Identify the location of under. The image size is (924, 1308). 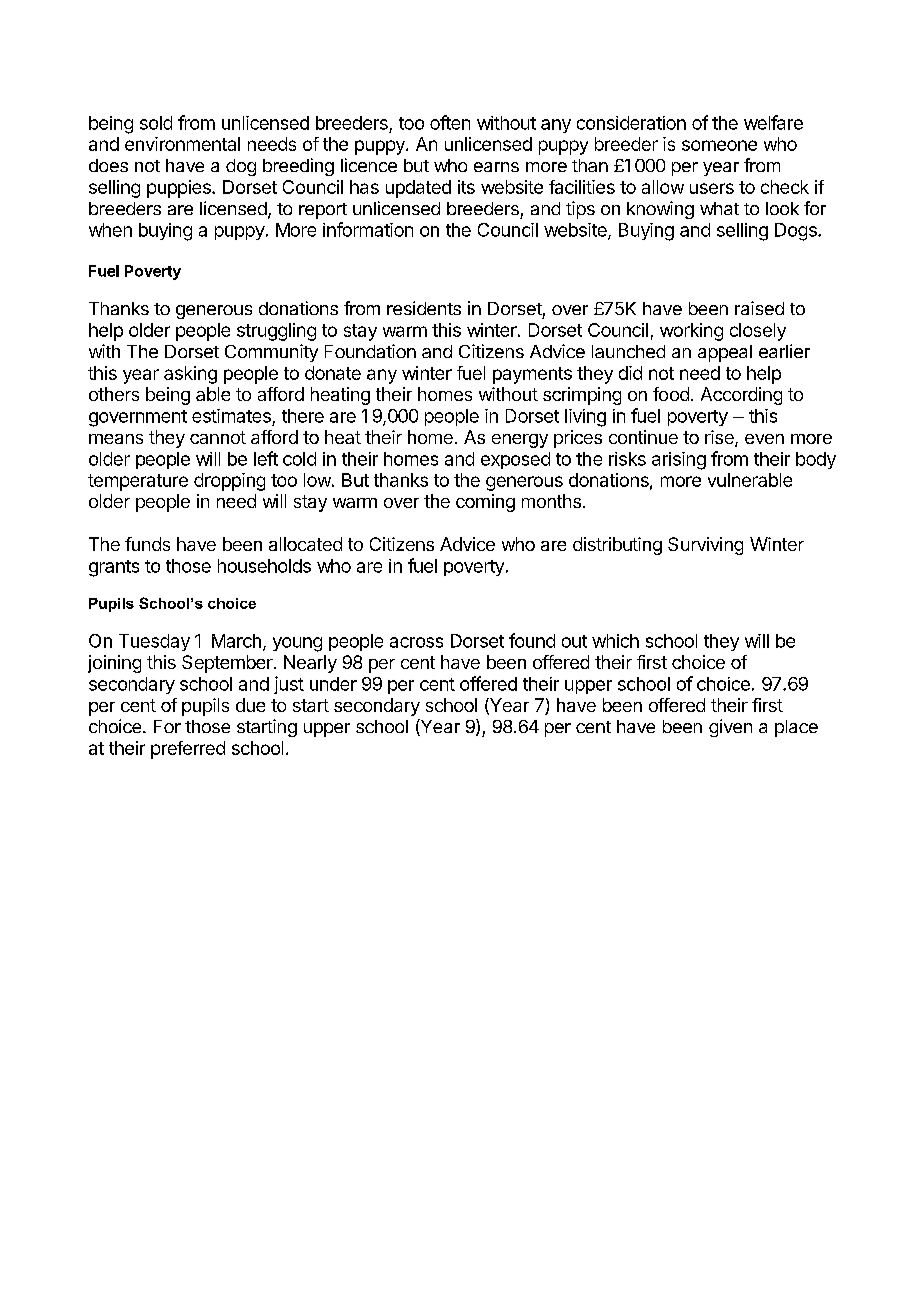
(333, 684).
